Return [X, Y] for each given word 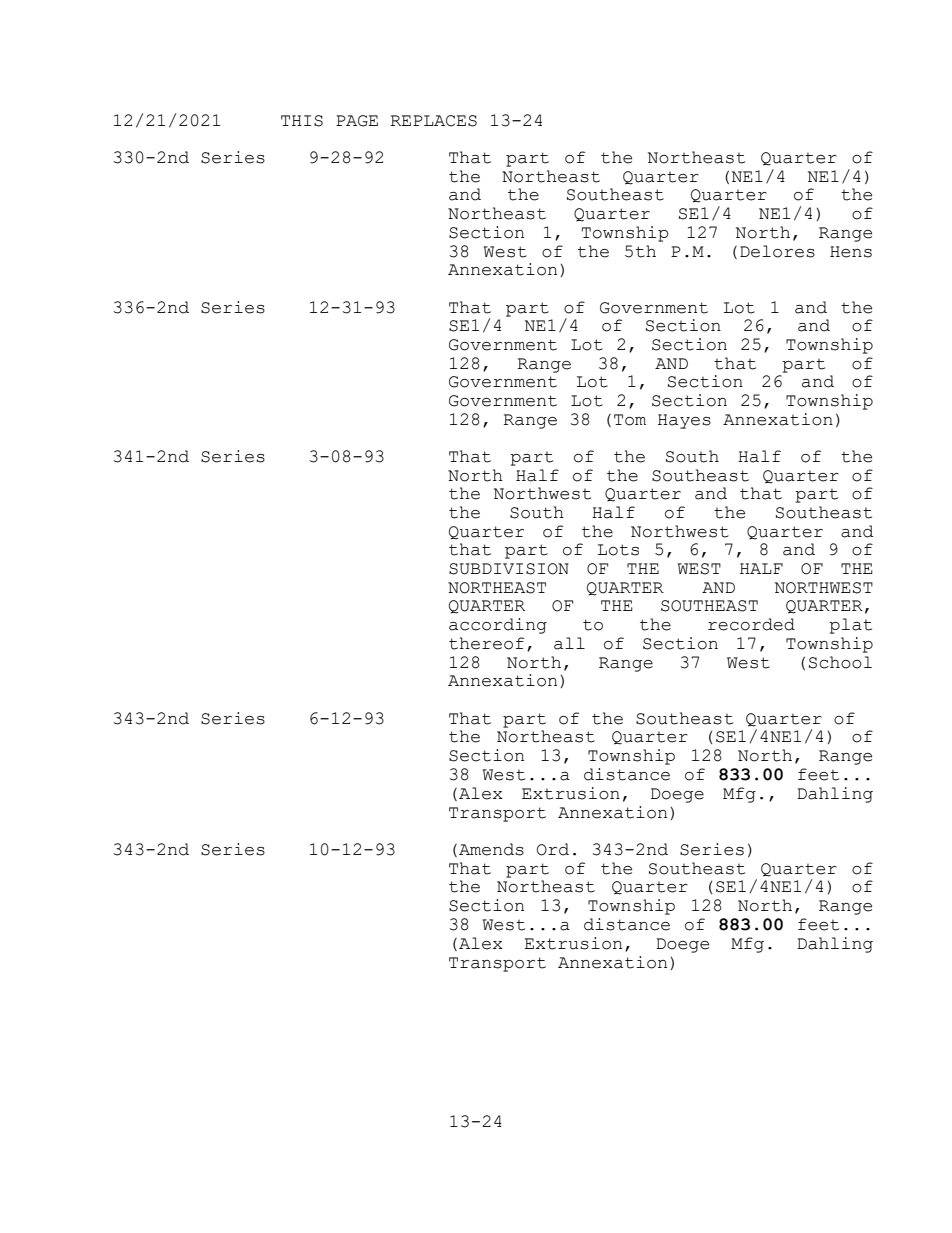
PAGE [357, 121]
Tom [630, 420]
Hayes [684, 421]
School [840, 662]
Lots [618, 550]
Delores [777, 251]
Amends [491, 849]
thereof [486, 643]
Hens [851, 252]
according [498, 626]
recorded [751, 624]
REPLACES [433, 121]
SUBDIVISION [509, 569]
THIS [302, 121]
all [569, 643]
